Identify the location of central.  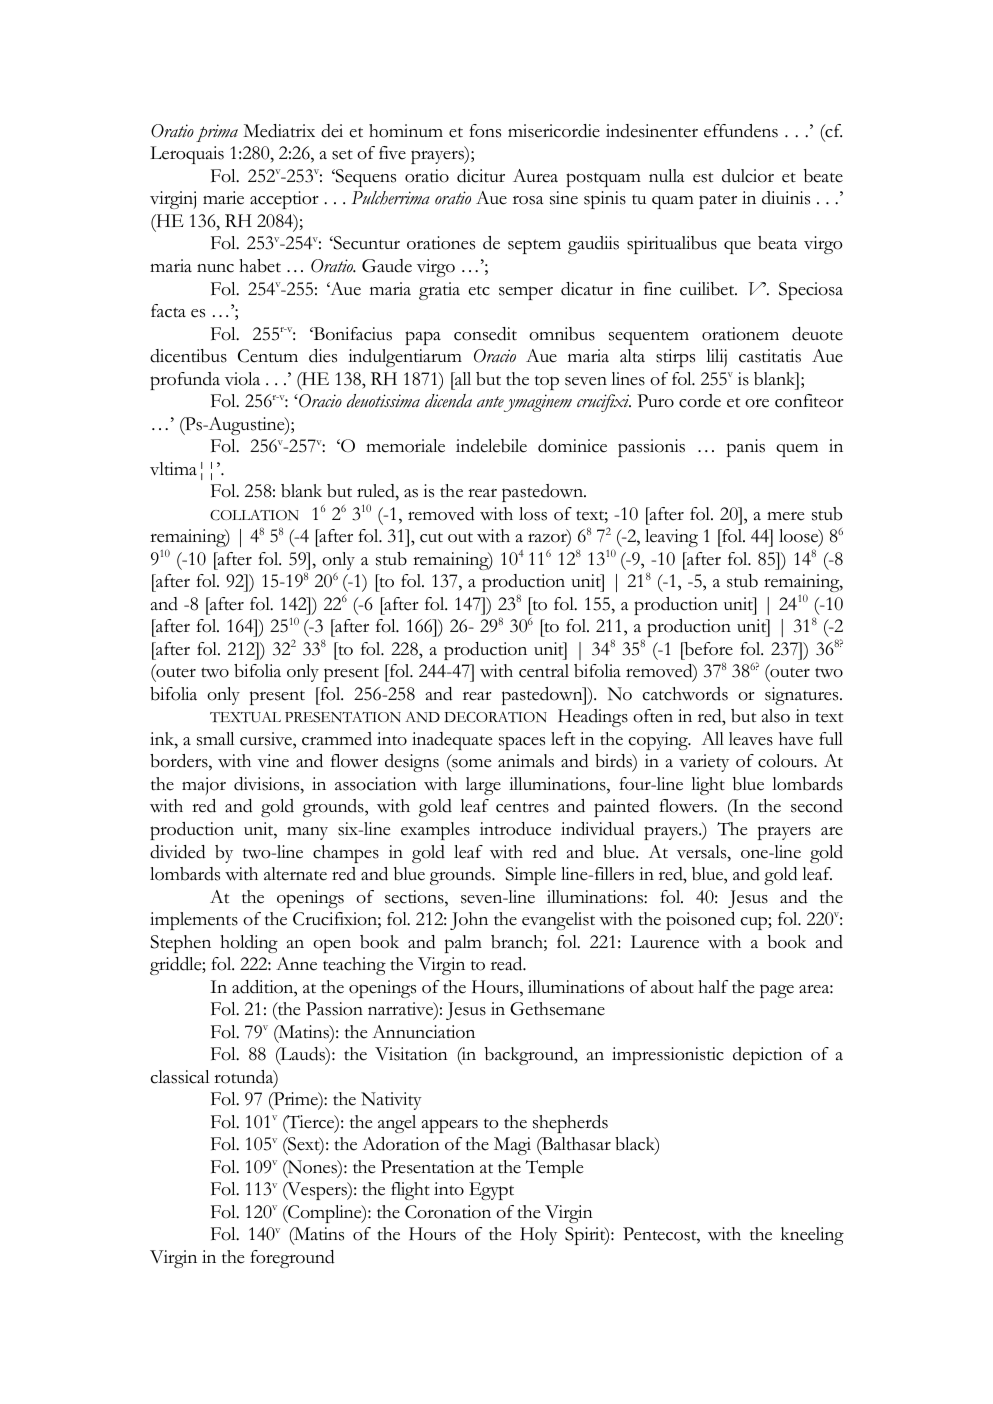
(544, 671).
